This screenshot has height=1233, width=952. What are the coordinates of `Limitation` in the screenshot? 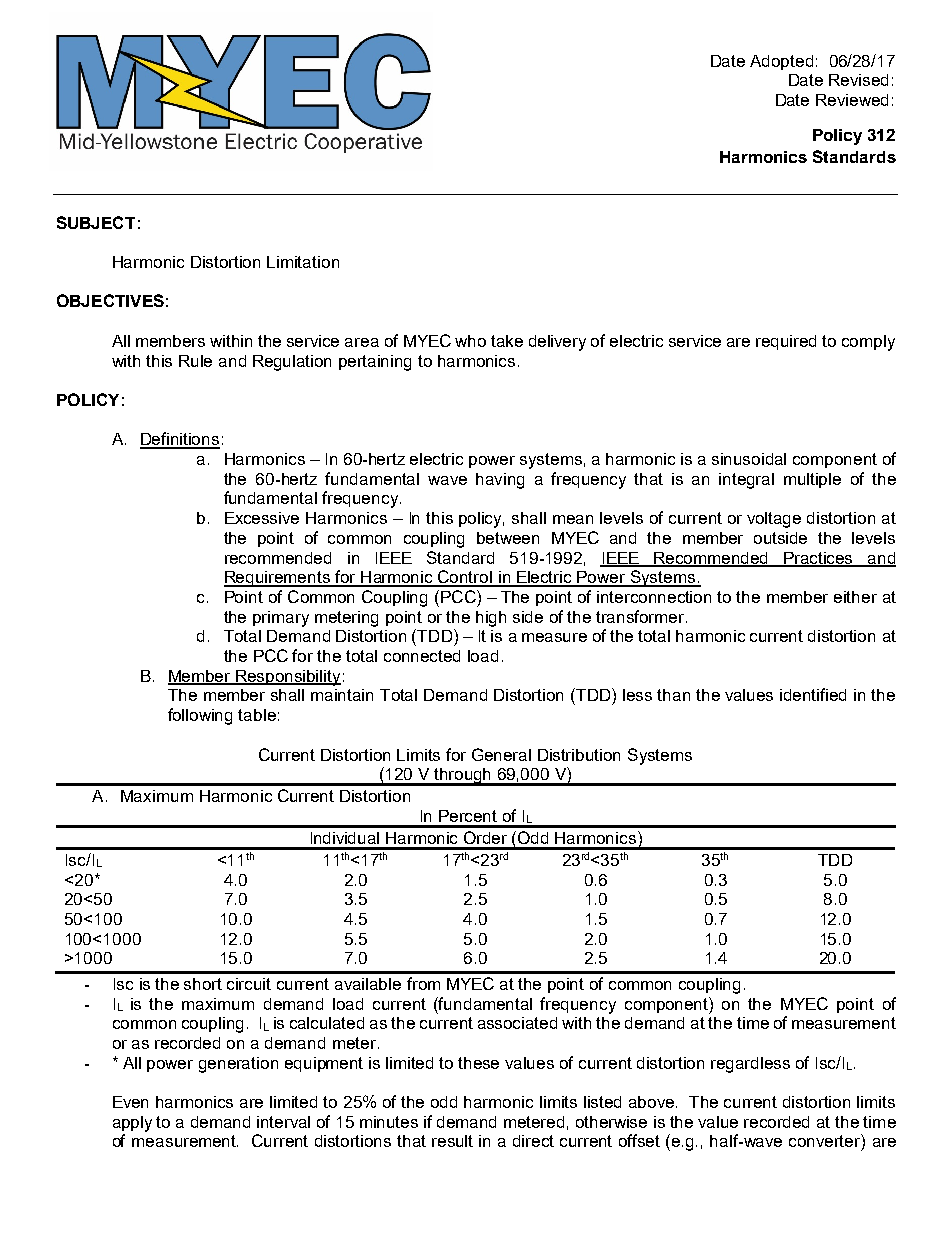 It's located at (303, 262).
